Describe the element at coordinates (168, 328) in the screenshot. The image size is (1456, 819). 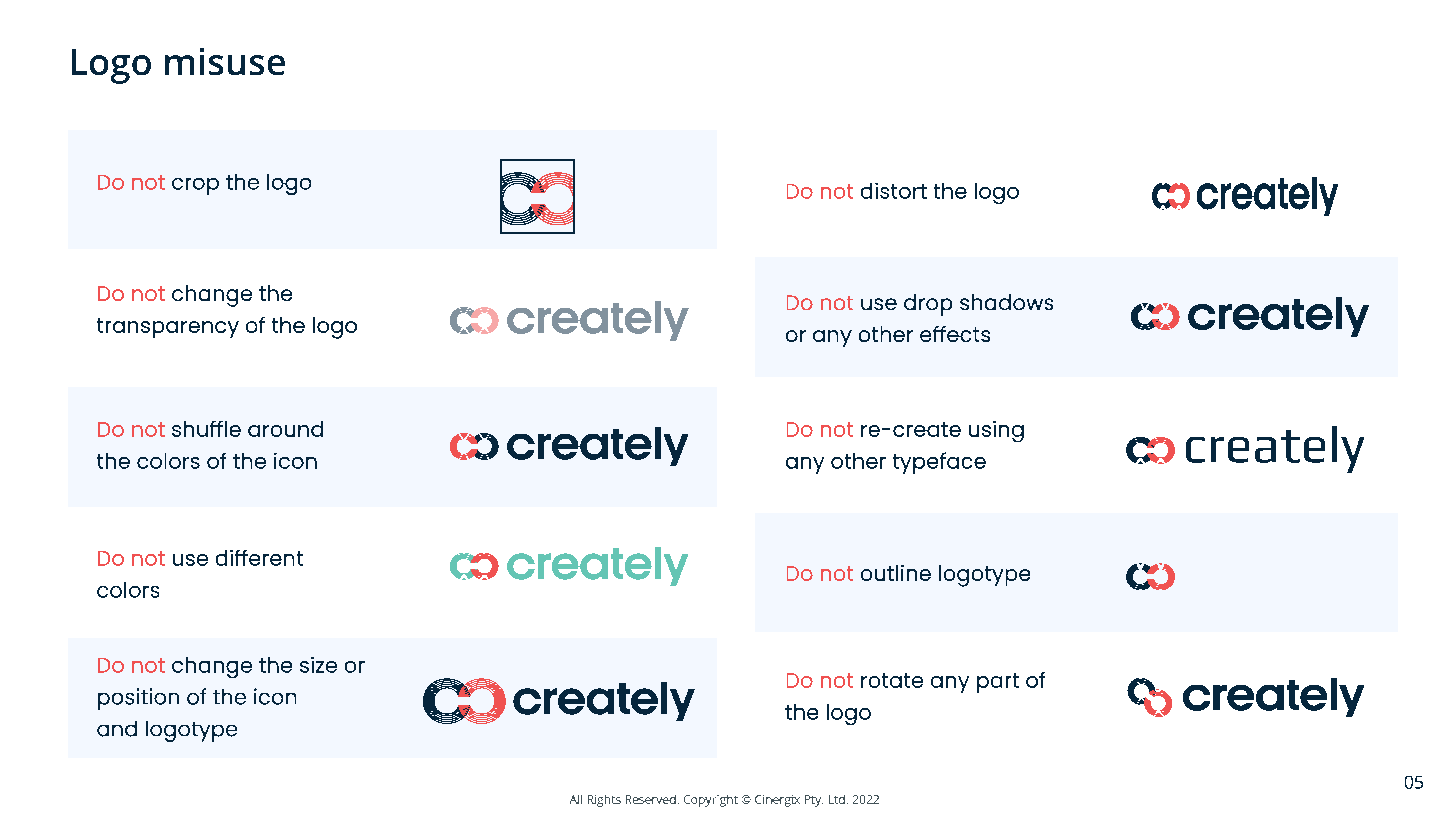
I see `transparency` at that location.
